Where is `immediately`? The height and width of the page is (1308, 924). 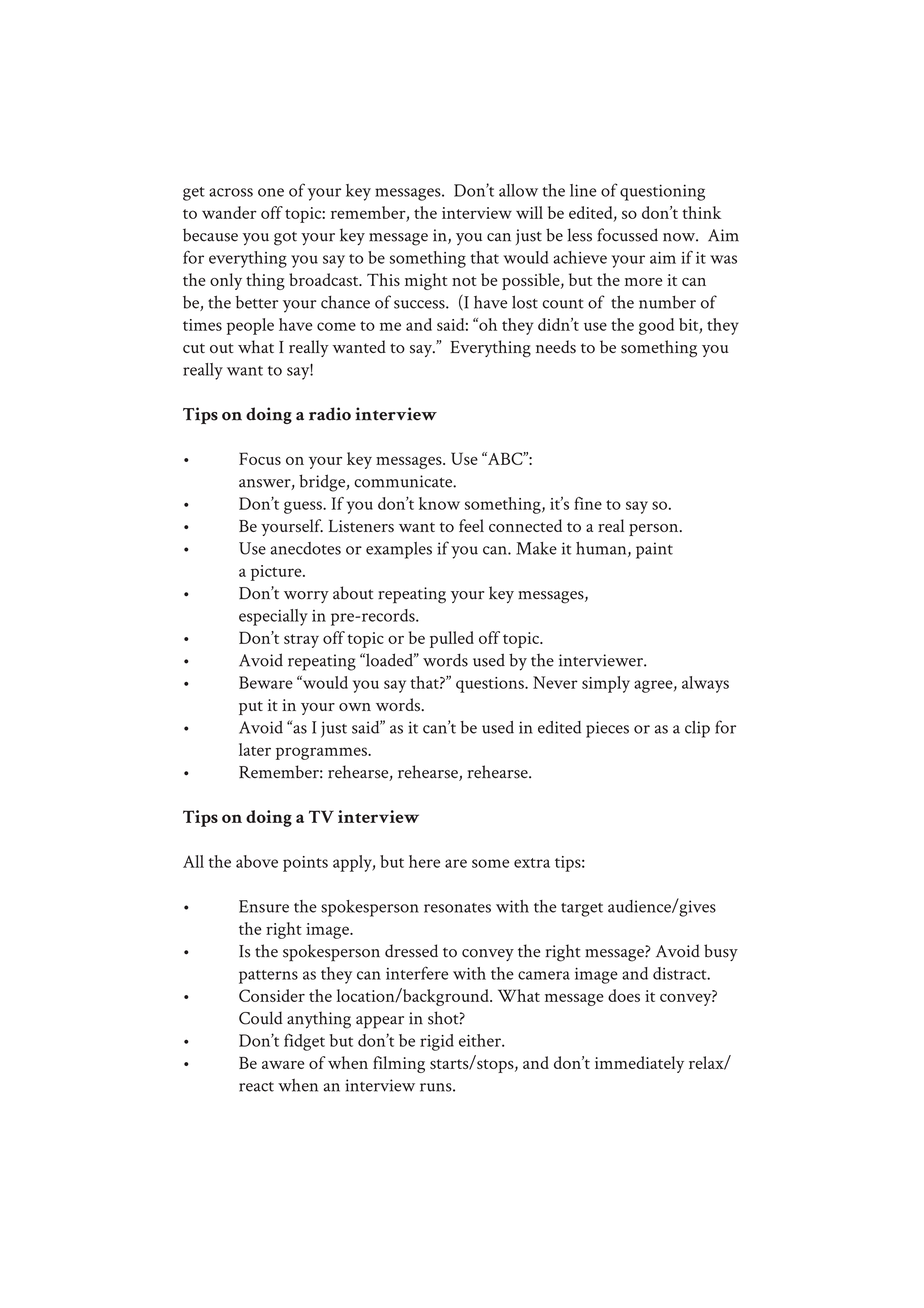 immediately is located at coordinates (639, 1064).
